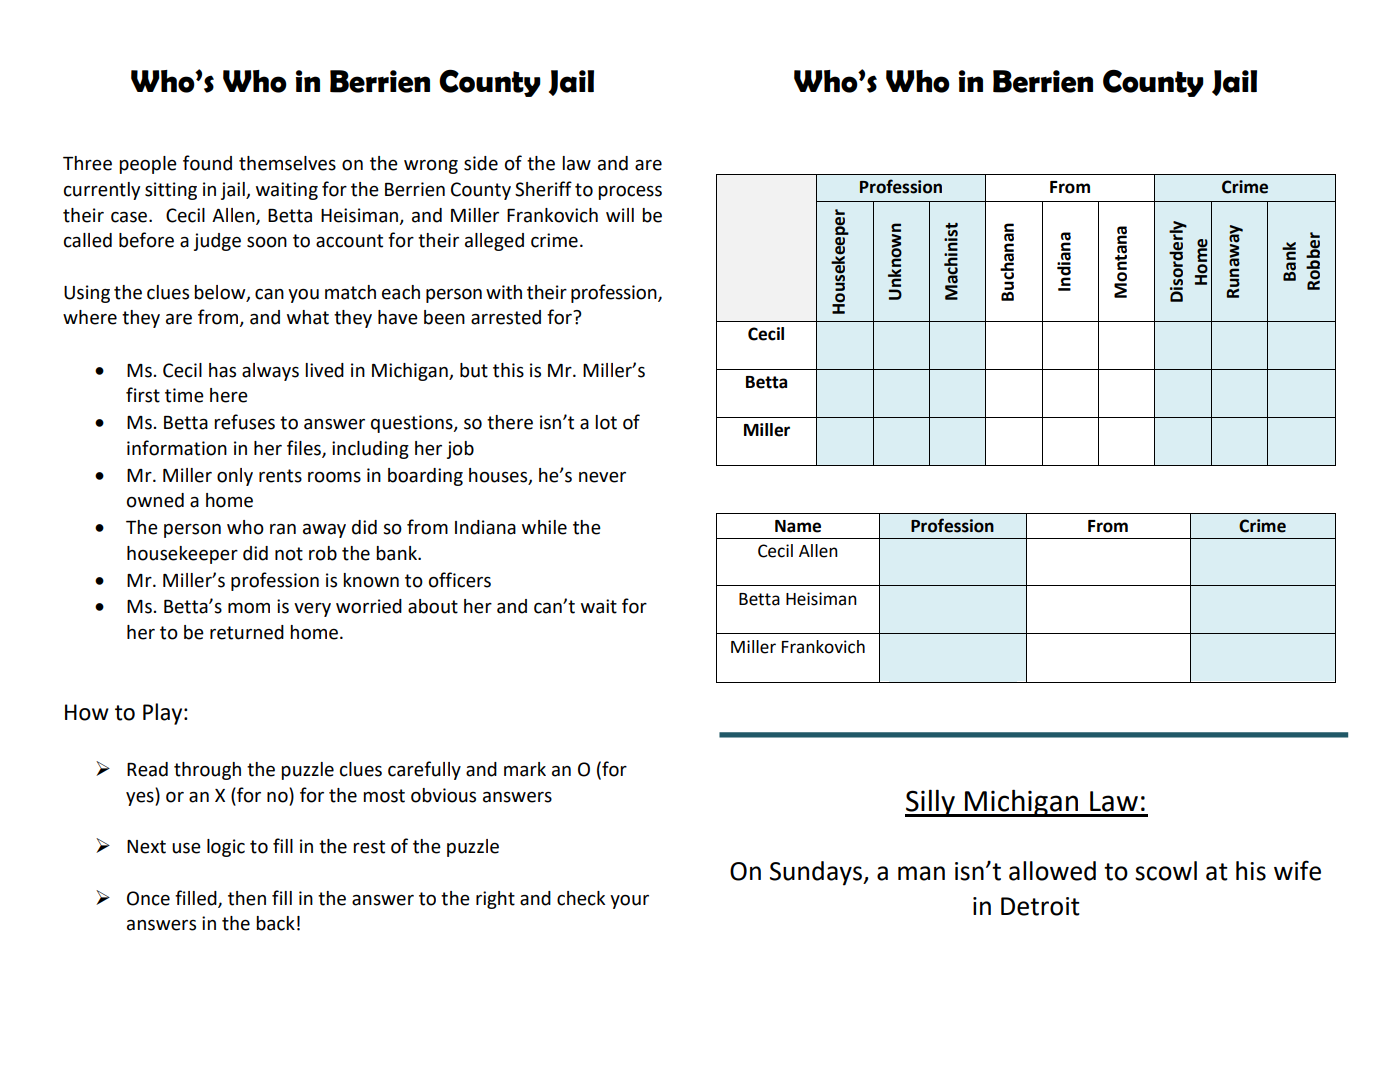 The height and width of the screenshot is (1073, 1389). Describe the element at coordinates (171, 191) in the screenshot. I see `sitting` at that location.
